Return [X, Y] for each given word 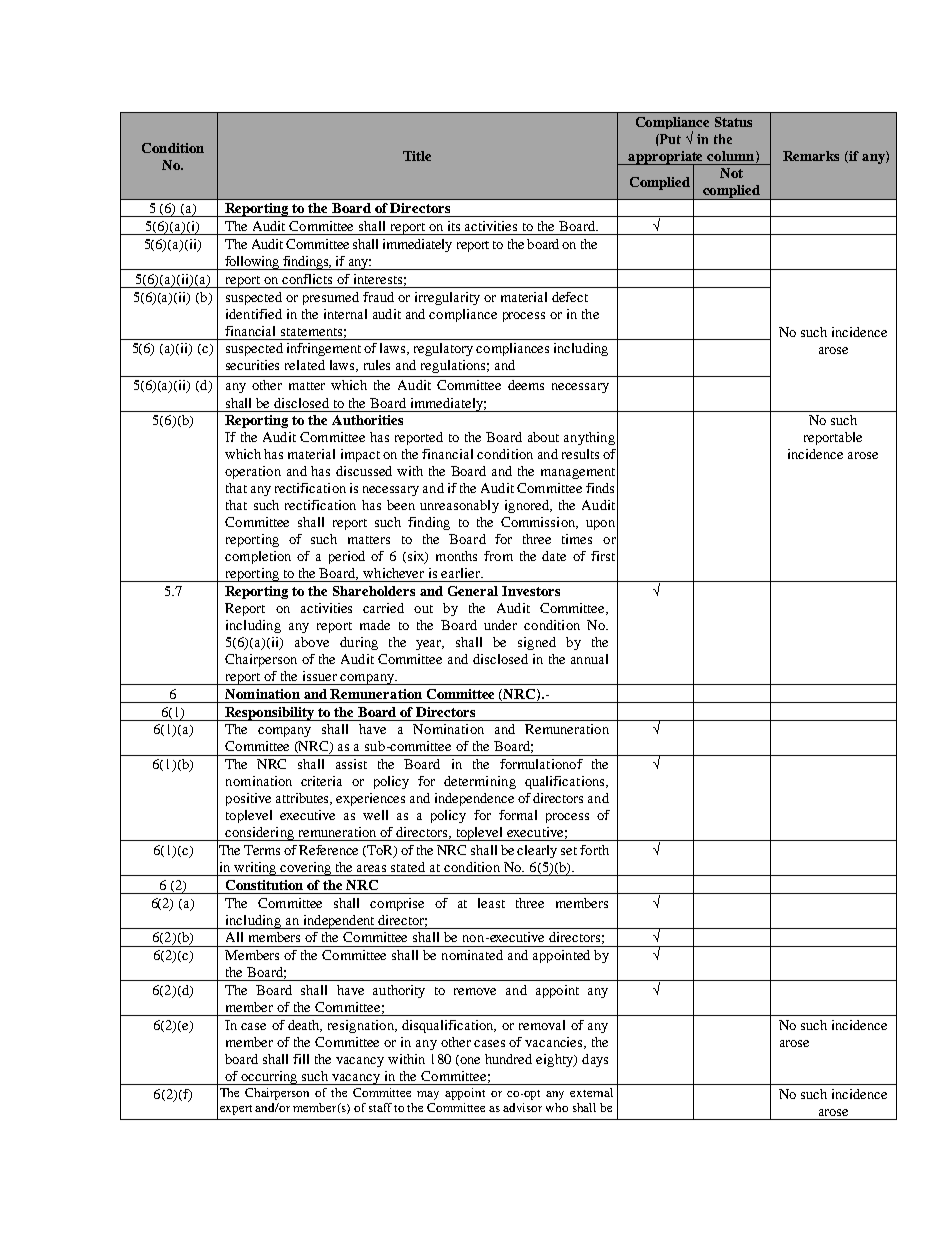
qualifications [566, 782]
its [454, 226]
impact [360, 455]
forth [594, 850]
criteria [321, 781]
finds [600, 488]
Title [417, 156]
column [732, 157]
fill [301, 1059]
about [543, 437]
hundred [508, 1059]
